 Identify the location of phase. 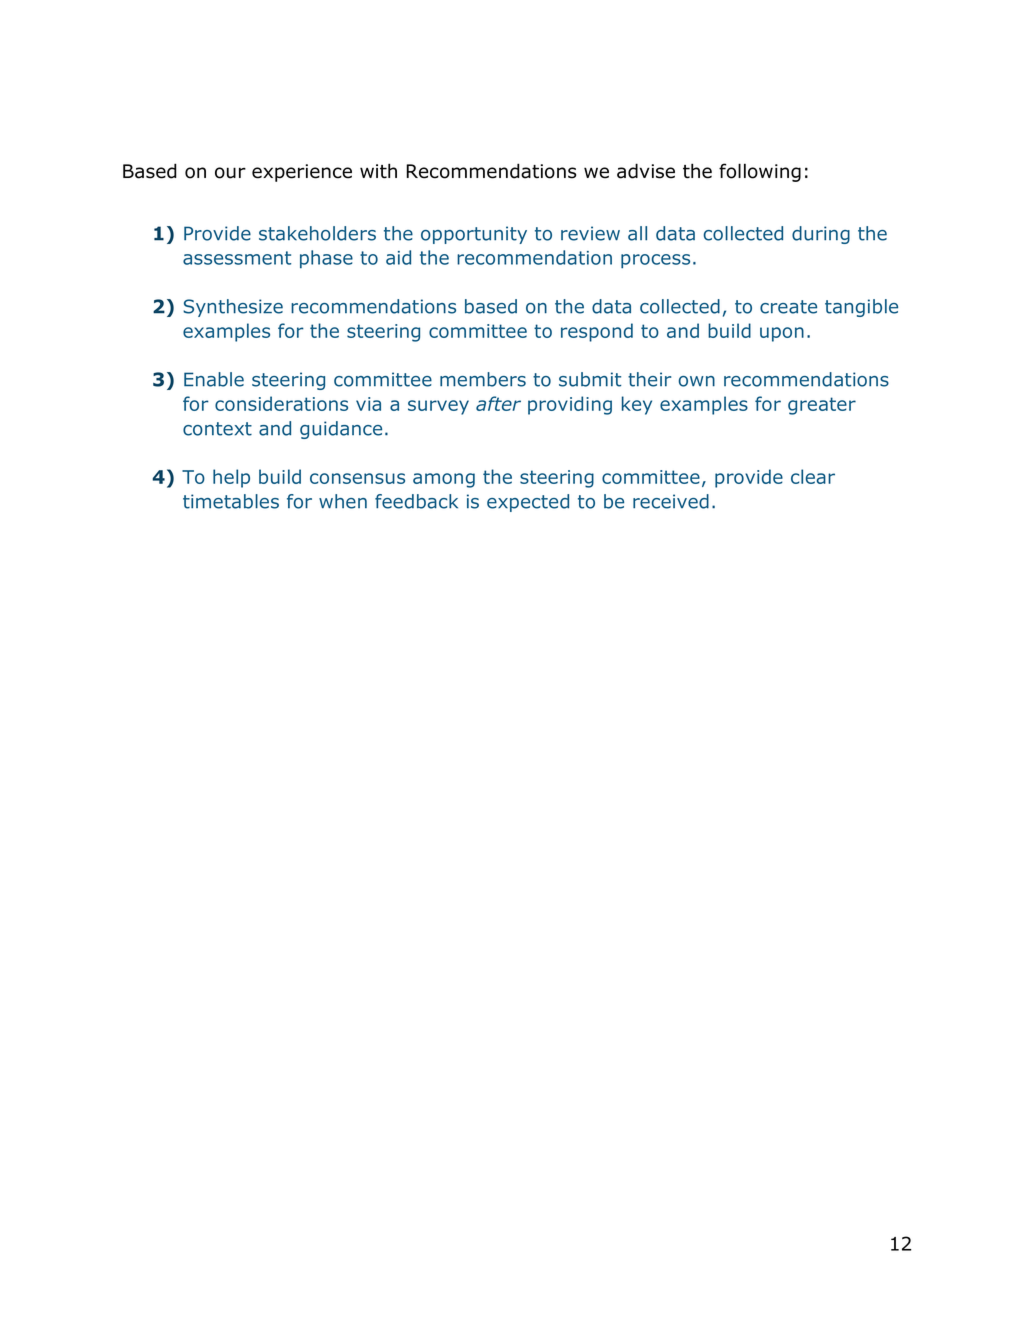
(326, 259).
